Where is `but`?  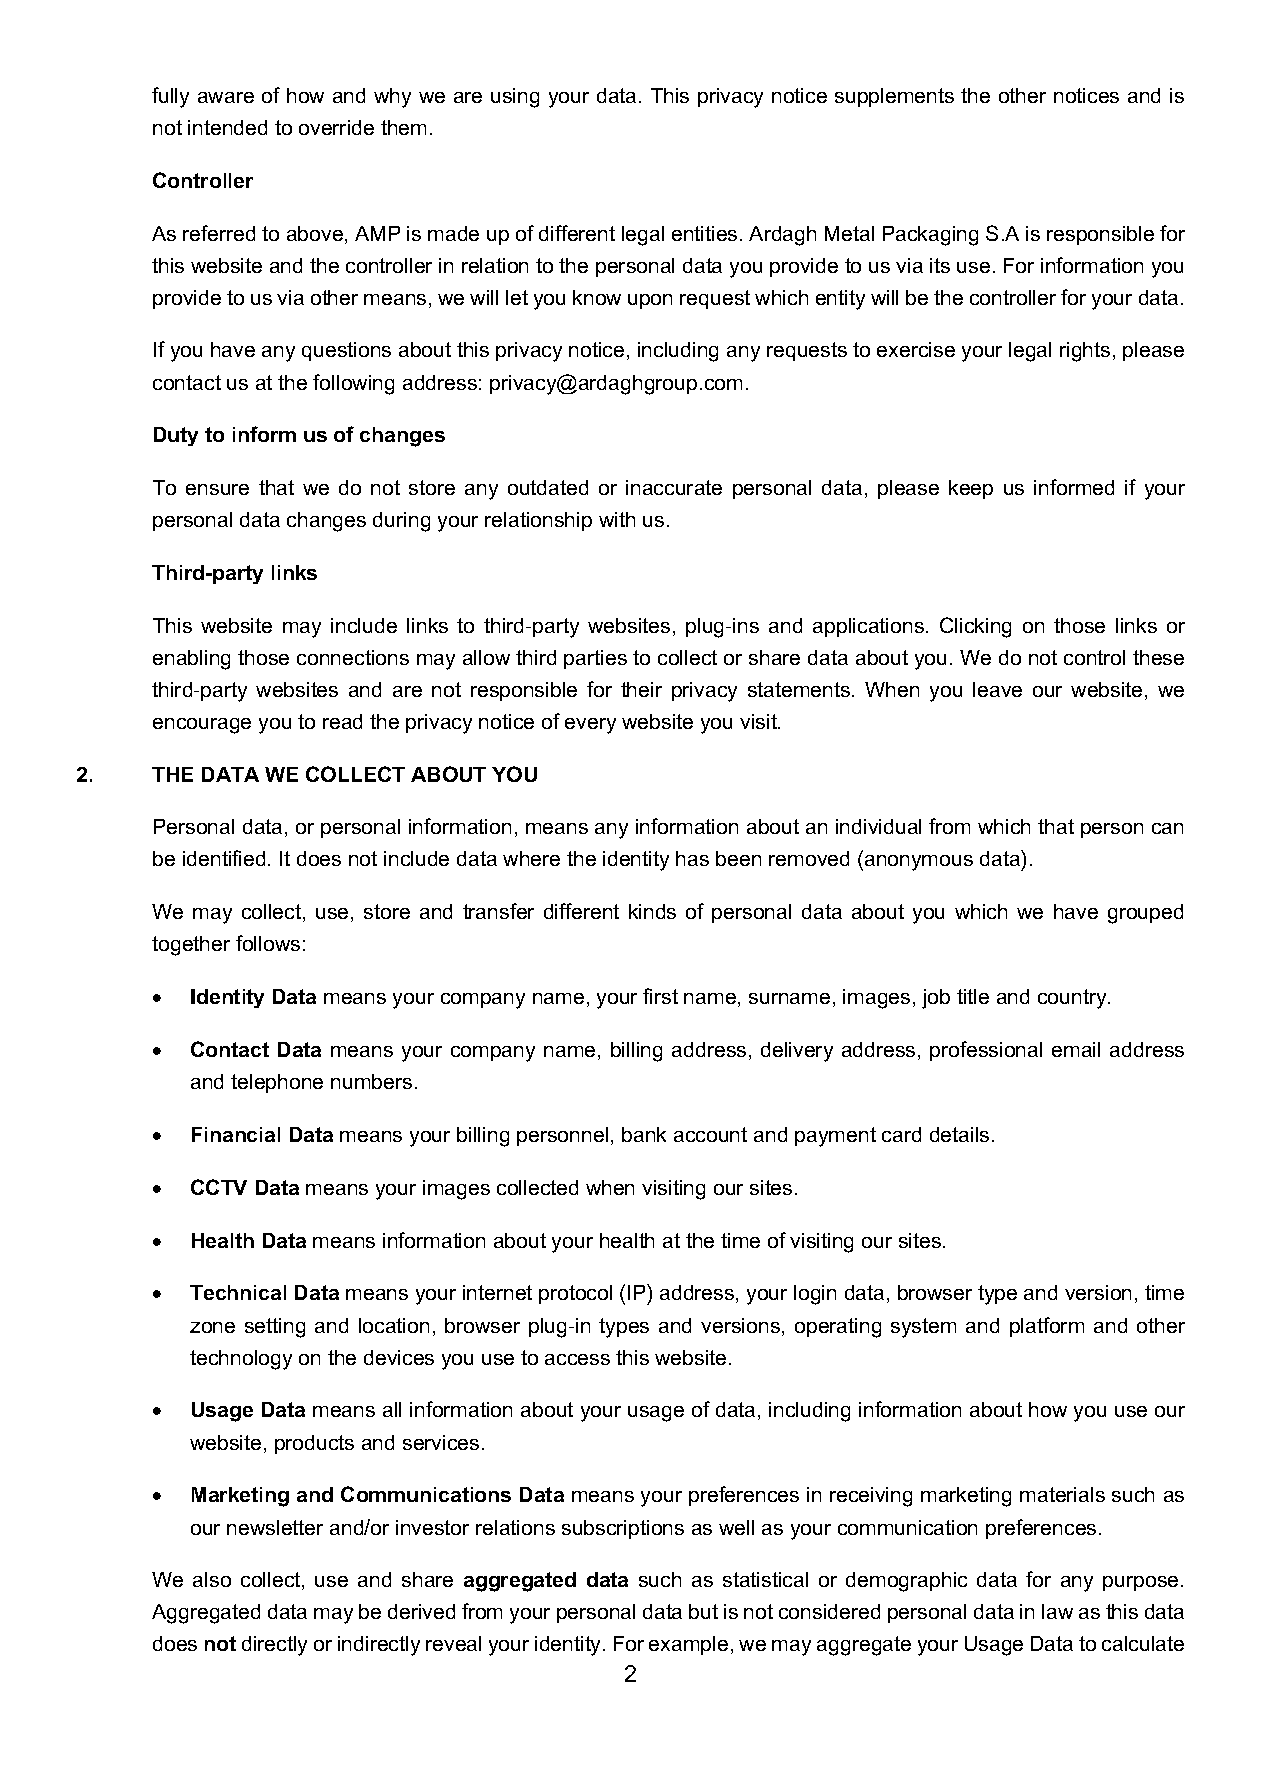
but is located at coordinates (703, 1611).
